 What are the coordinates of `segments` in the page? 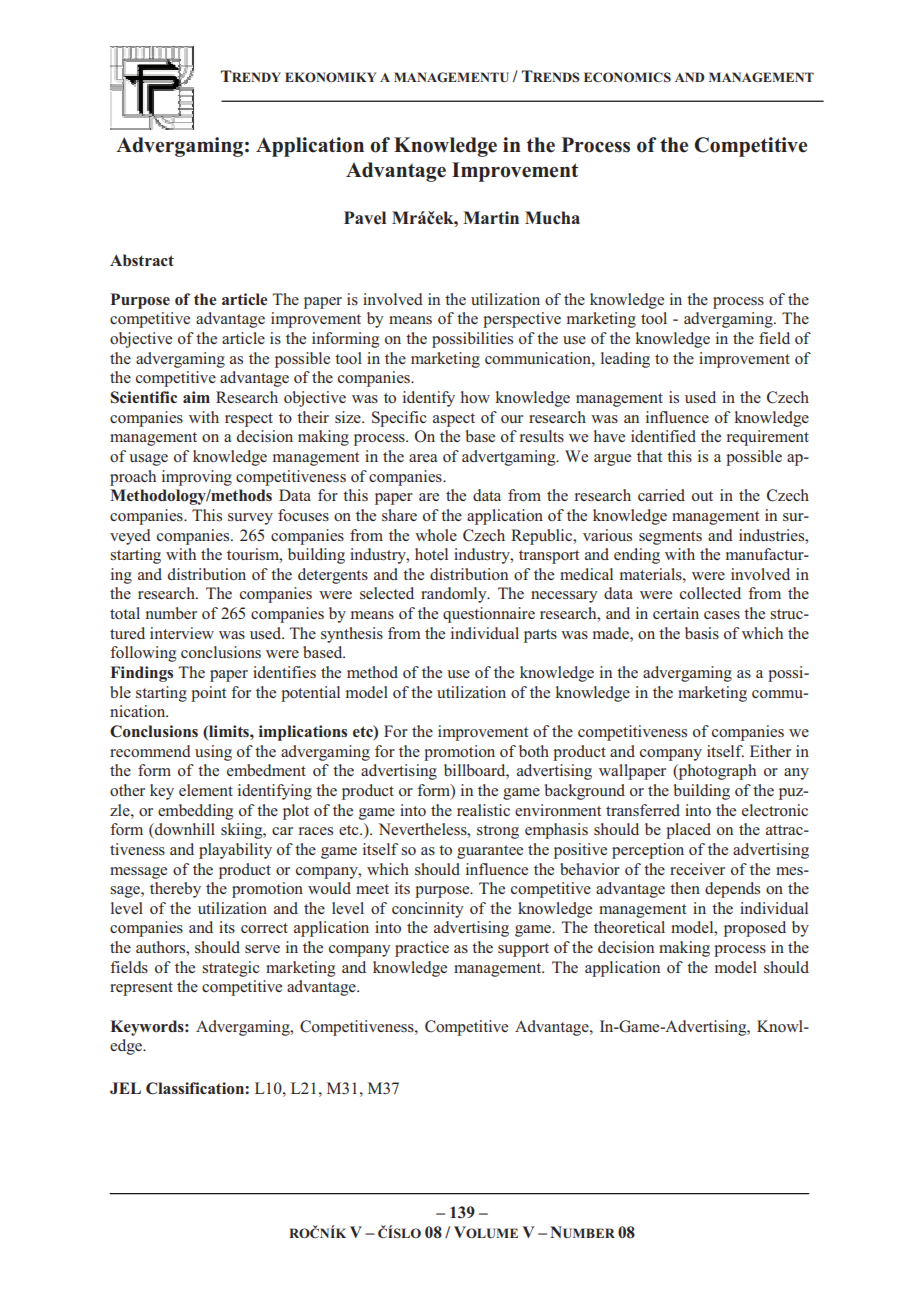 It's located at (670, 538).
